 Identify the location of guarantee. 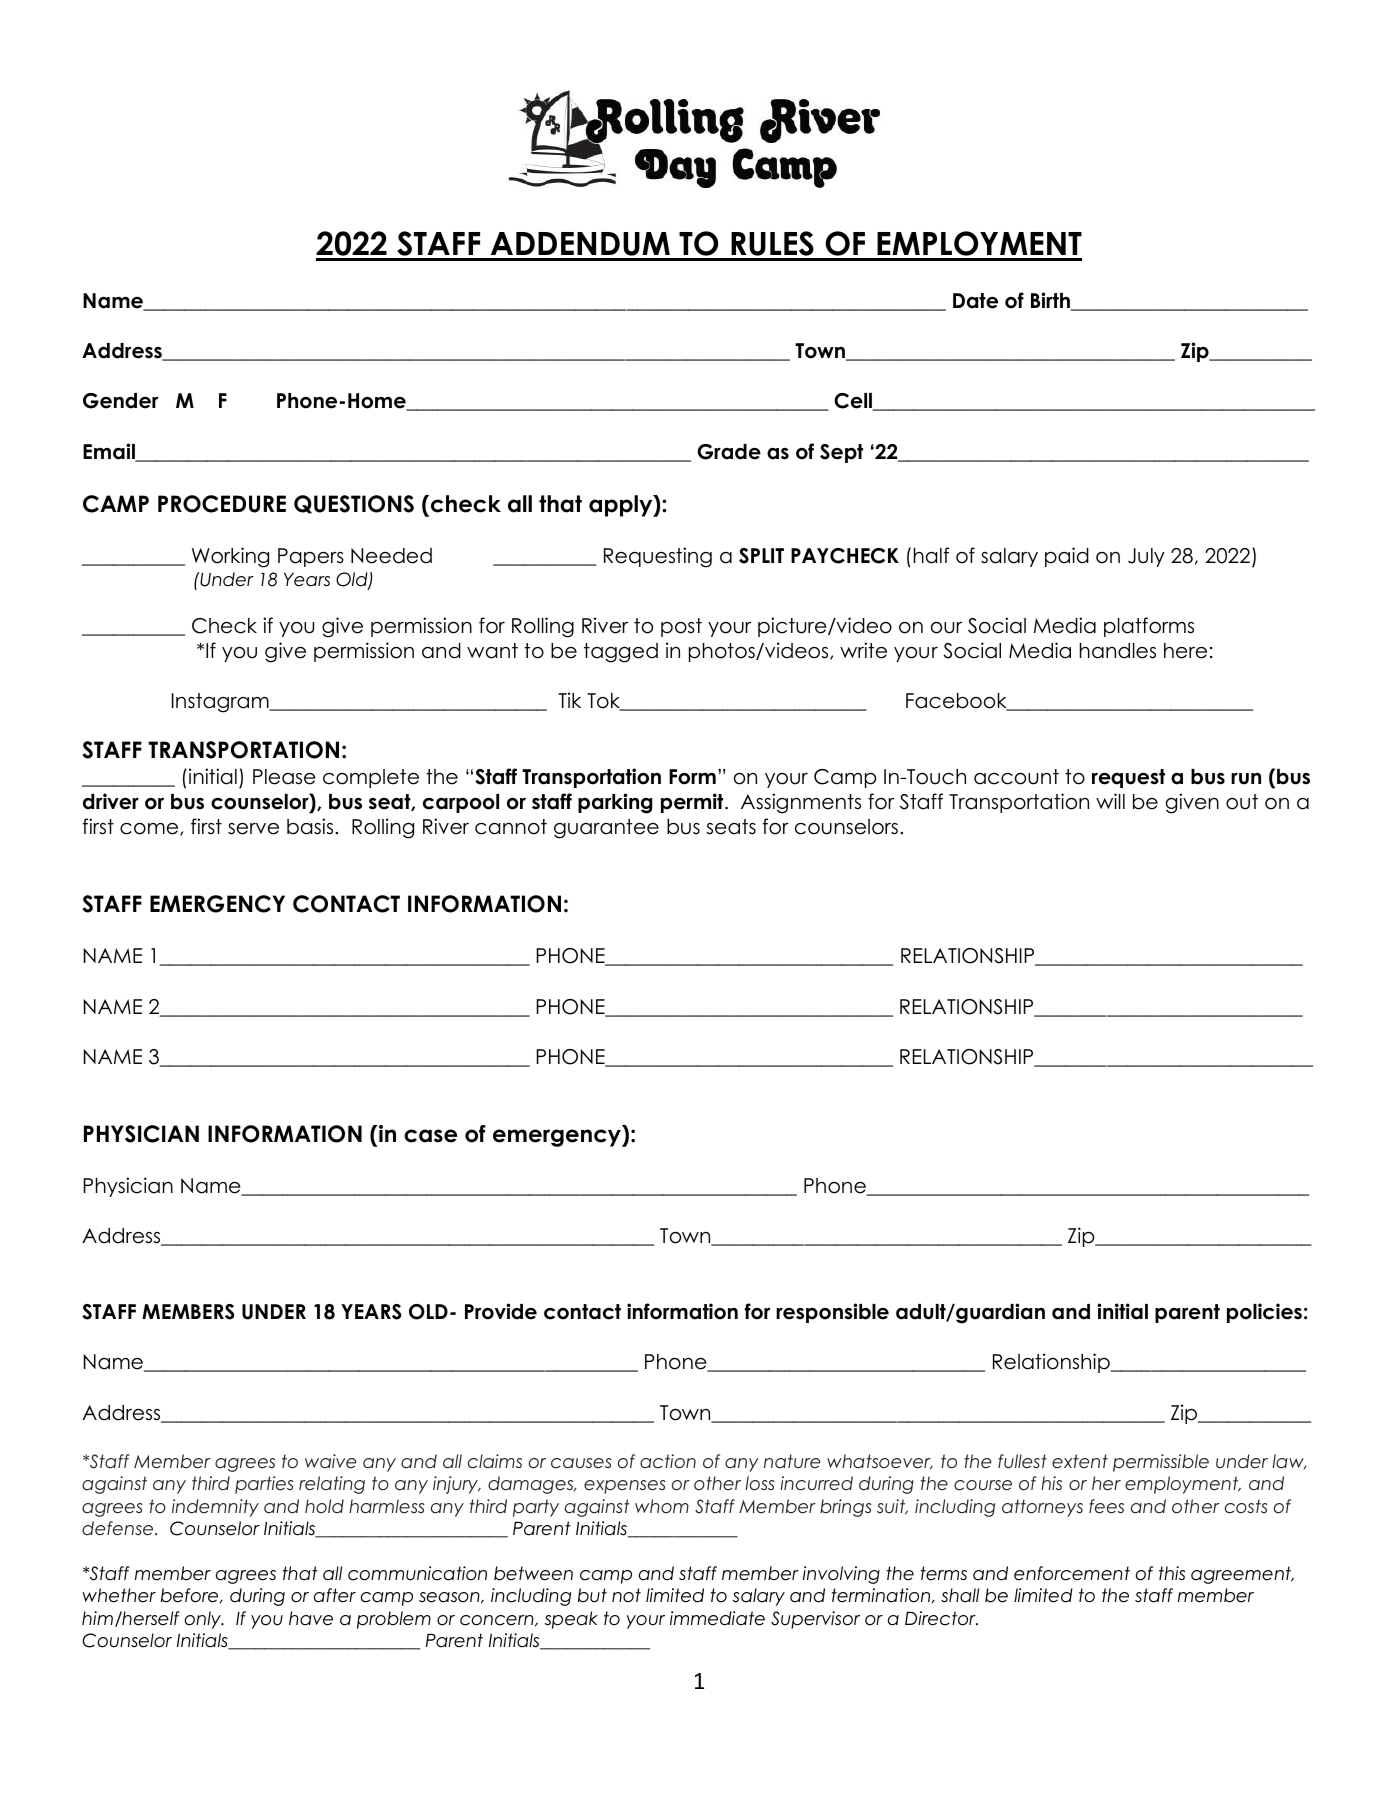
(606, 829).
